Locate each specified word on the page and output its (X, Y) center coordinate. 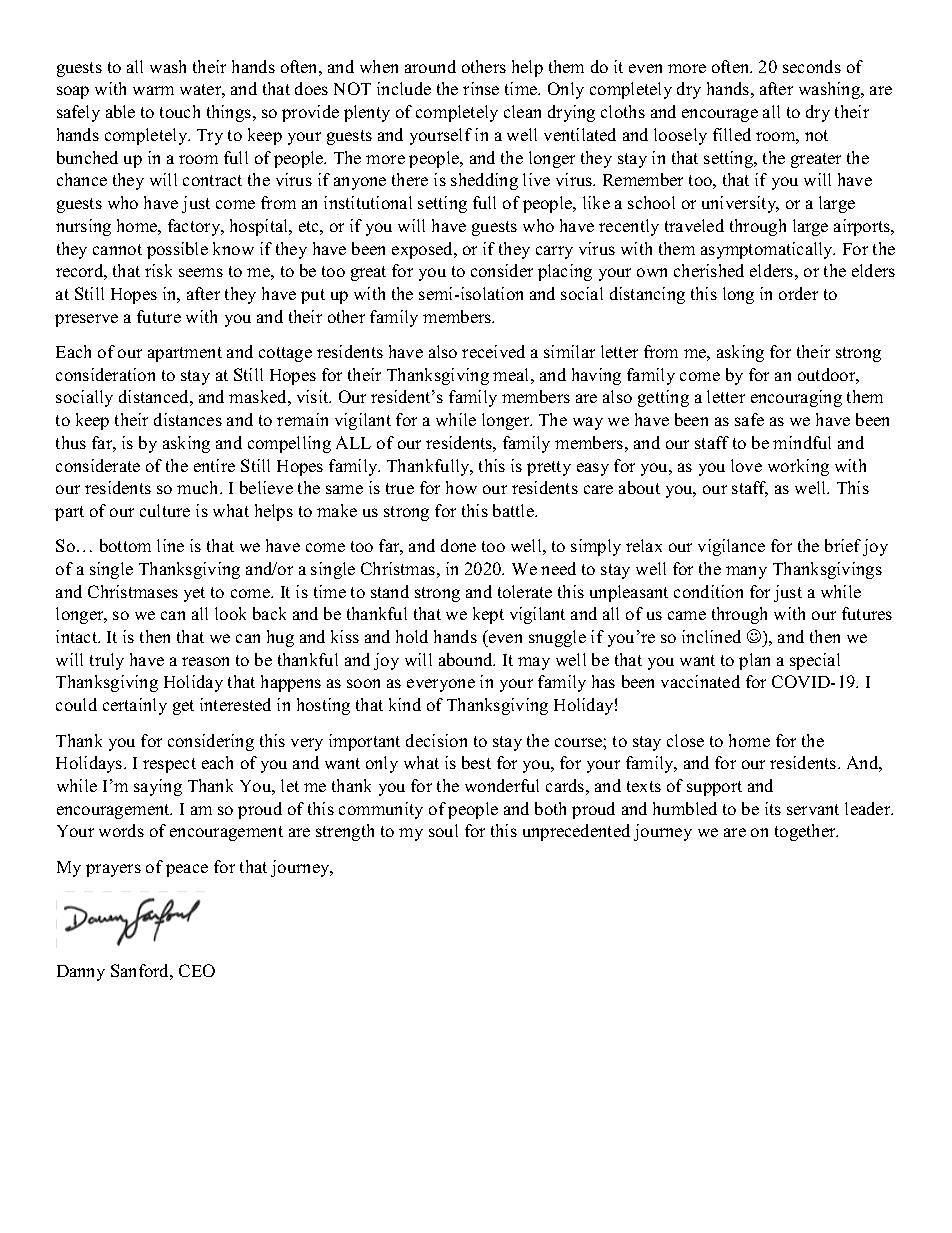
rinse (481, 88)
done (458, 545)
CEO (197, 970)
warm (153, 90)
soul (443, 830)
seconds (812, 66)
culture (165, 510)
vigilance (731, 547)
